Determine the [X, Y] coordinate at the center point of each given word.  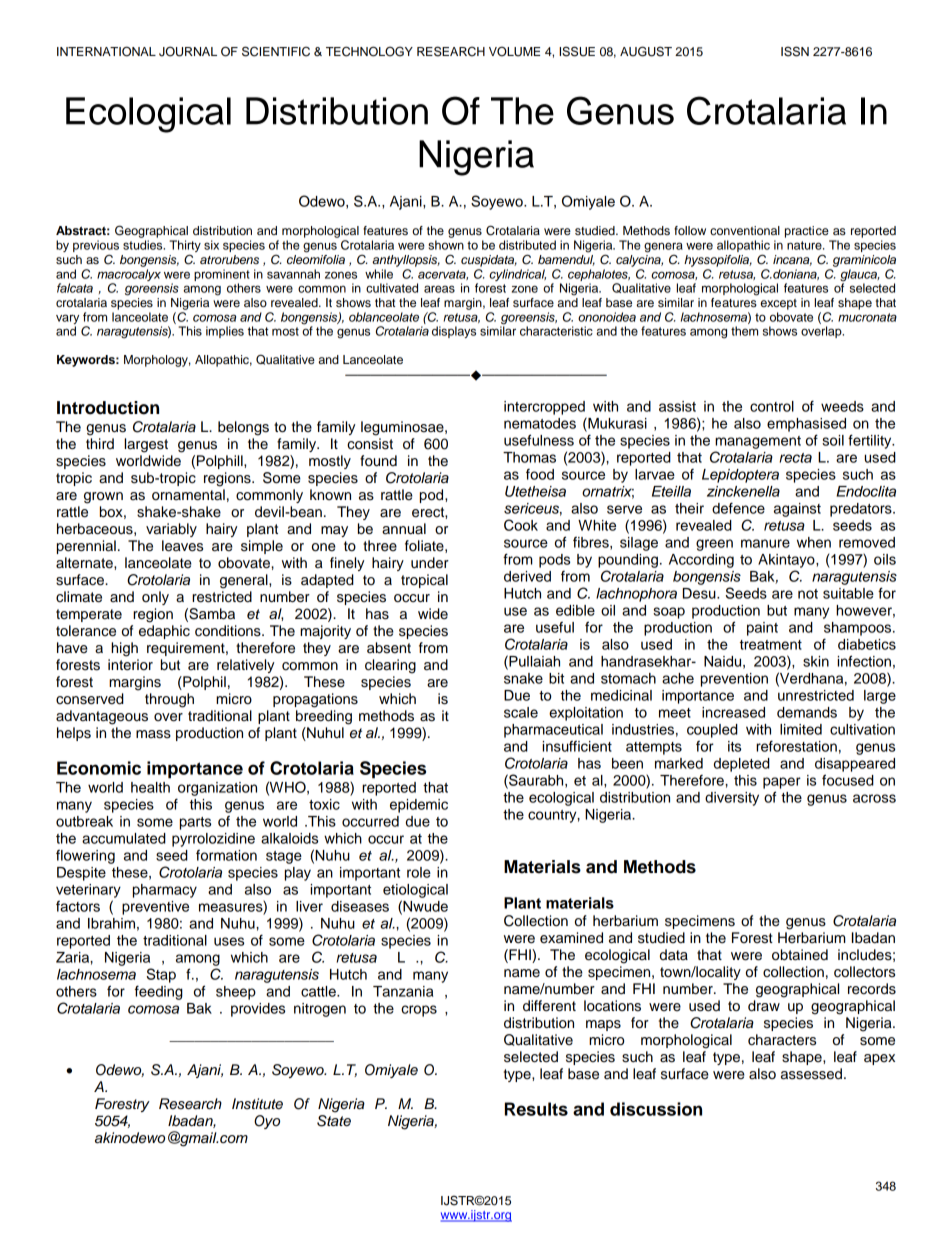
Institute [257, 1104]
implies [225, 332]
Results [536, 1109]
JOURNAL [188, 51]
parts [195, 823]
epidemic [419, 806]
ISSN [795, 51]
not [808, 594]
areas [439, 289]
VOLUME [514, 51]
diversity [732, 799]
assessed [811, 1074]
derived [527, 576]
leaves [182, 546]
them [744, 331]
